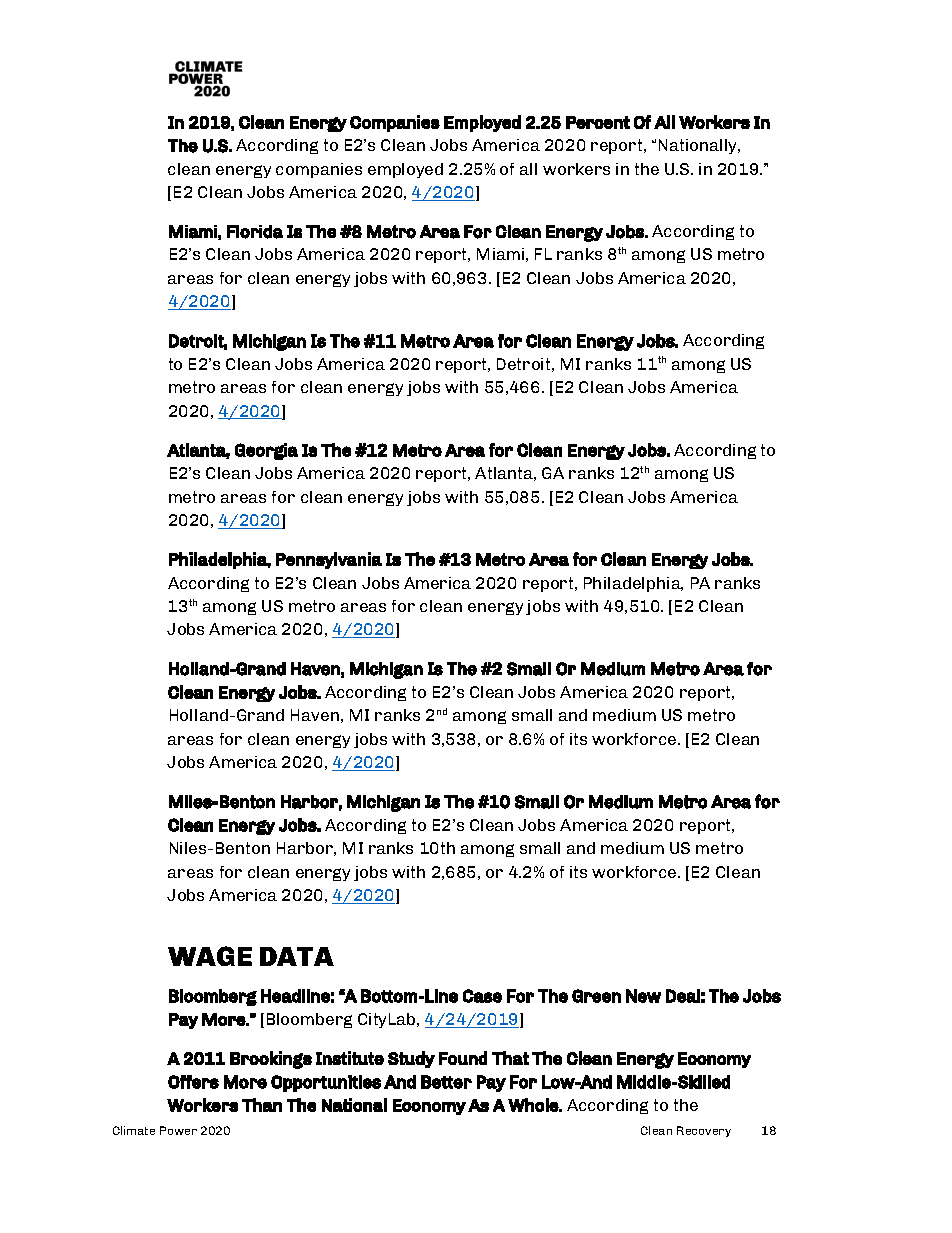 Image resolution: width=952 pixels, height=1233 pixels. I want to click on Florida, so click(255, 232).
